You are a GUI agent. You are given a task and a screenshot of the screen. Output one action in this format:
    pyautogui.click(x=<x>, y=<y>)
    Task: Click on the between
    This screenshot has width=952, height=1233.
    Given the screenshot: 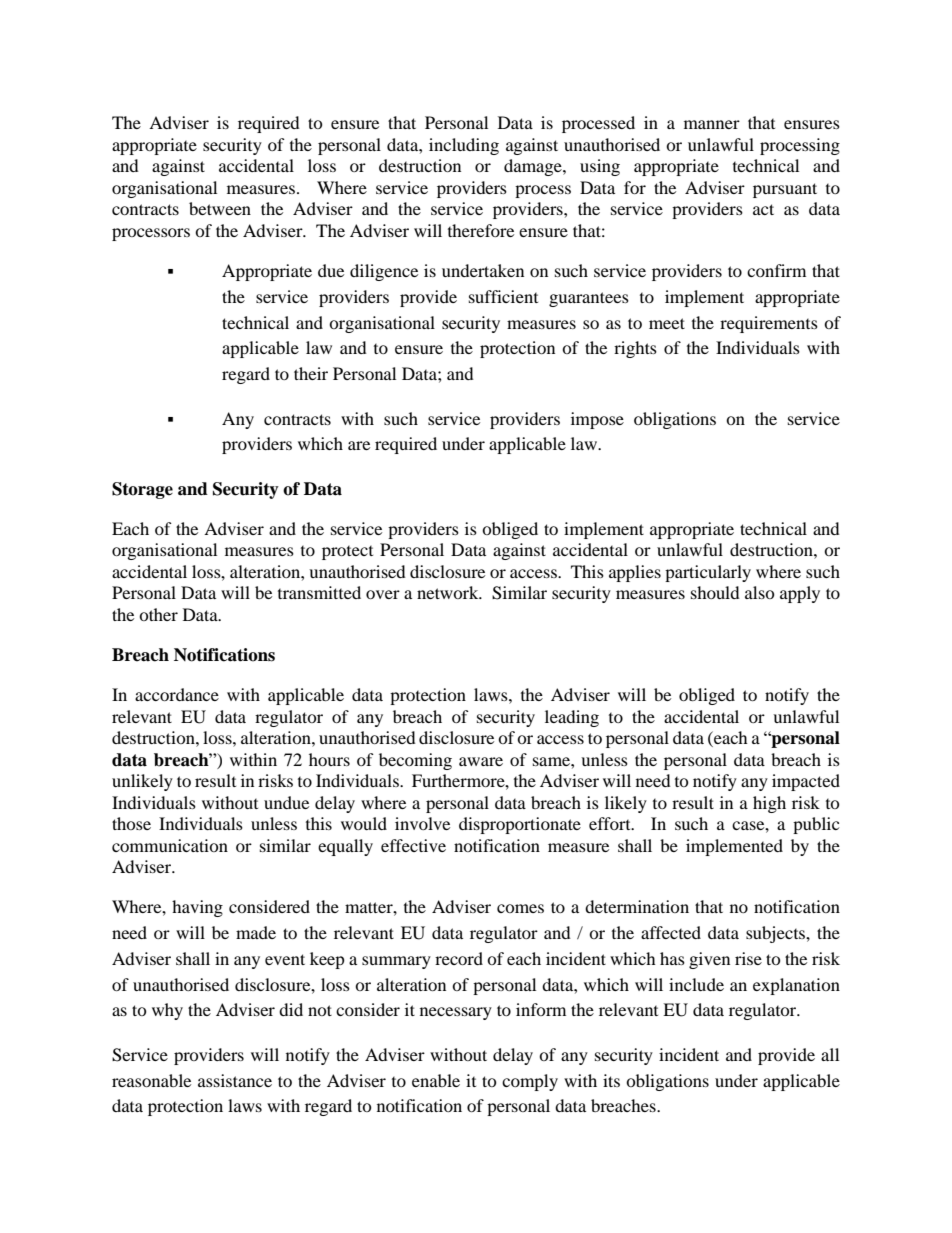 What is the action you would take?
    pyautogui.click(x=220, y=208)
